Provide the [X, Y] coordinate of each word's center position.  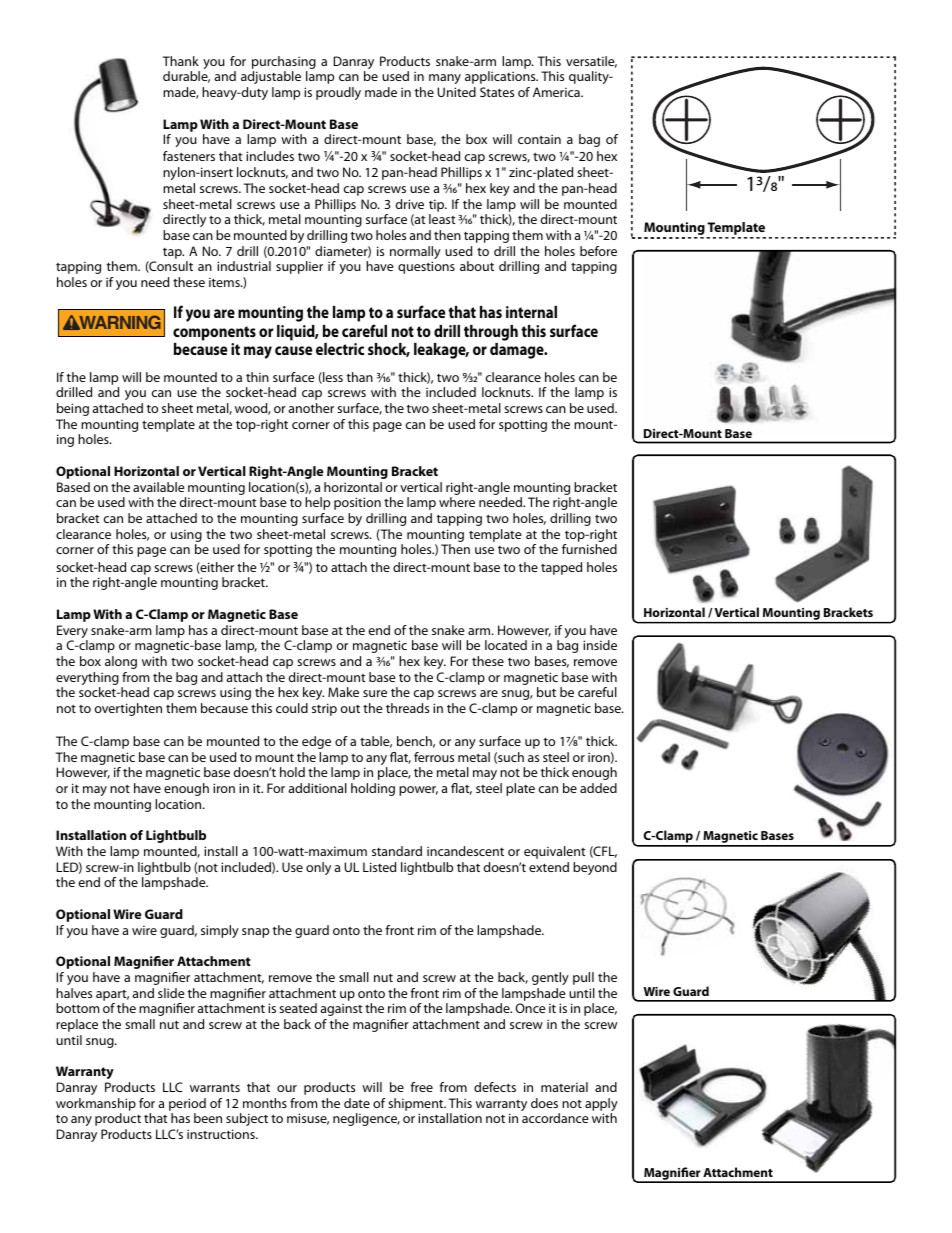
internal [531, 312]
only [318, 868]
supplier [299, 267]
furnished [589, 549]
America [557, 92]
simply [220, 931]
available [159, 487]
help [317, 503]
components [214, 333]
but [546, 692]
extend [549, 867]
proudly [338, 93]
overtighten [128, 709]
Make [343, 692]
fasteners [189, 156]
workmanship [96, 1104]
